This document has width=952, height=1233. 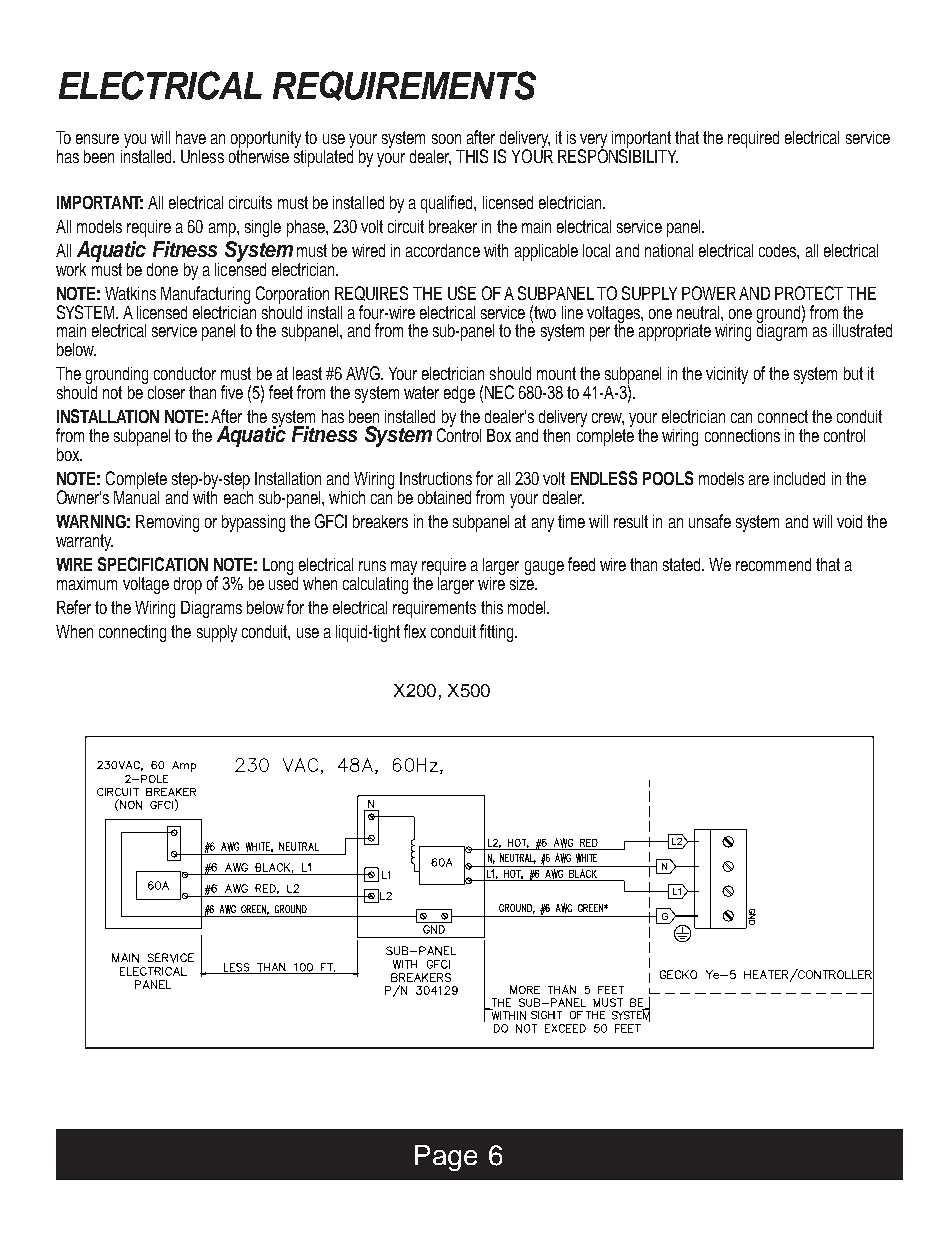 I want to click on soon, so click(x=446, y=139).
